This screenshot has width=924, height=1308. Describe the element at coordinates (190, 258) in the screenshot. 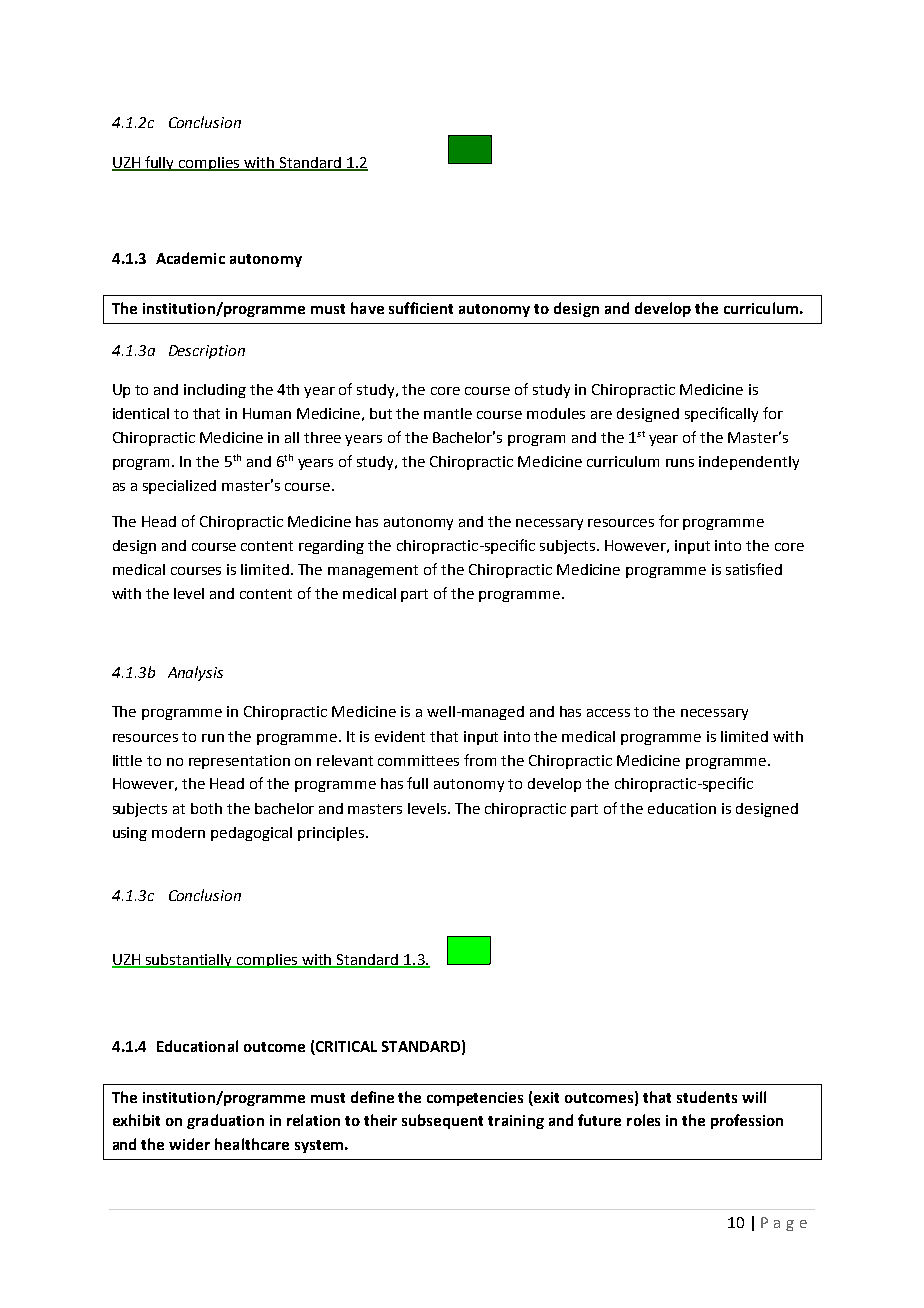

I see `Academic` at that location.
